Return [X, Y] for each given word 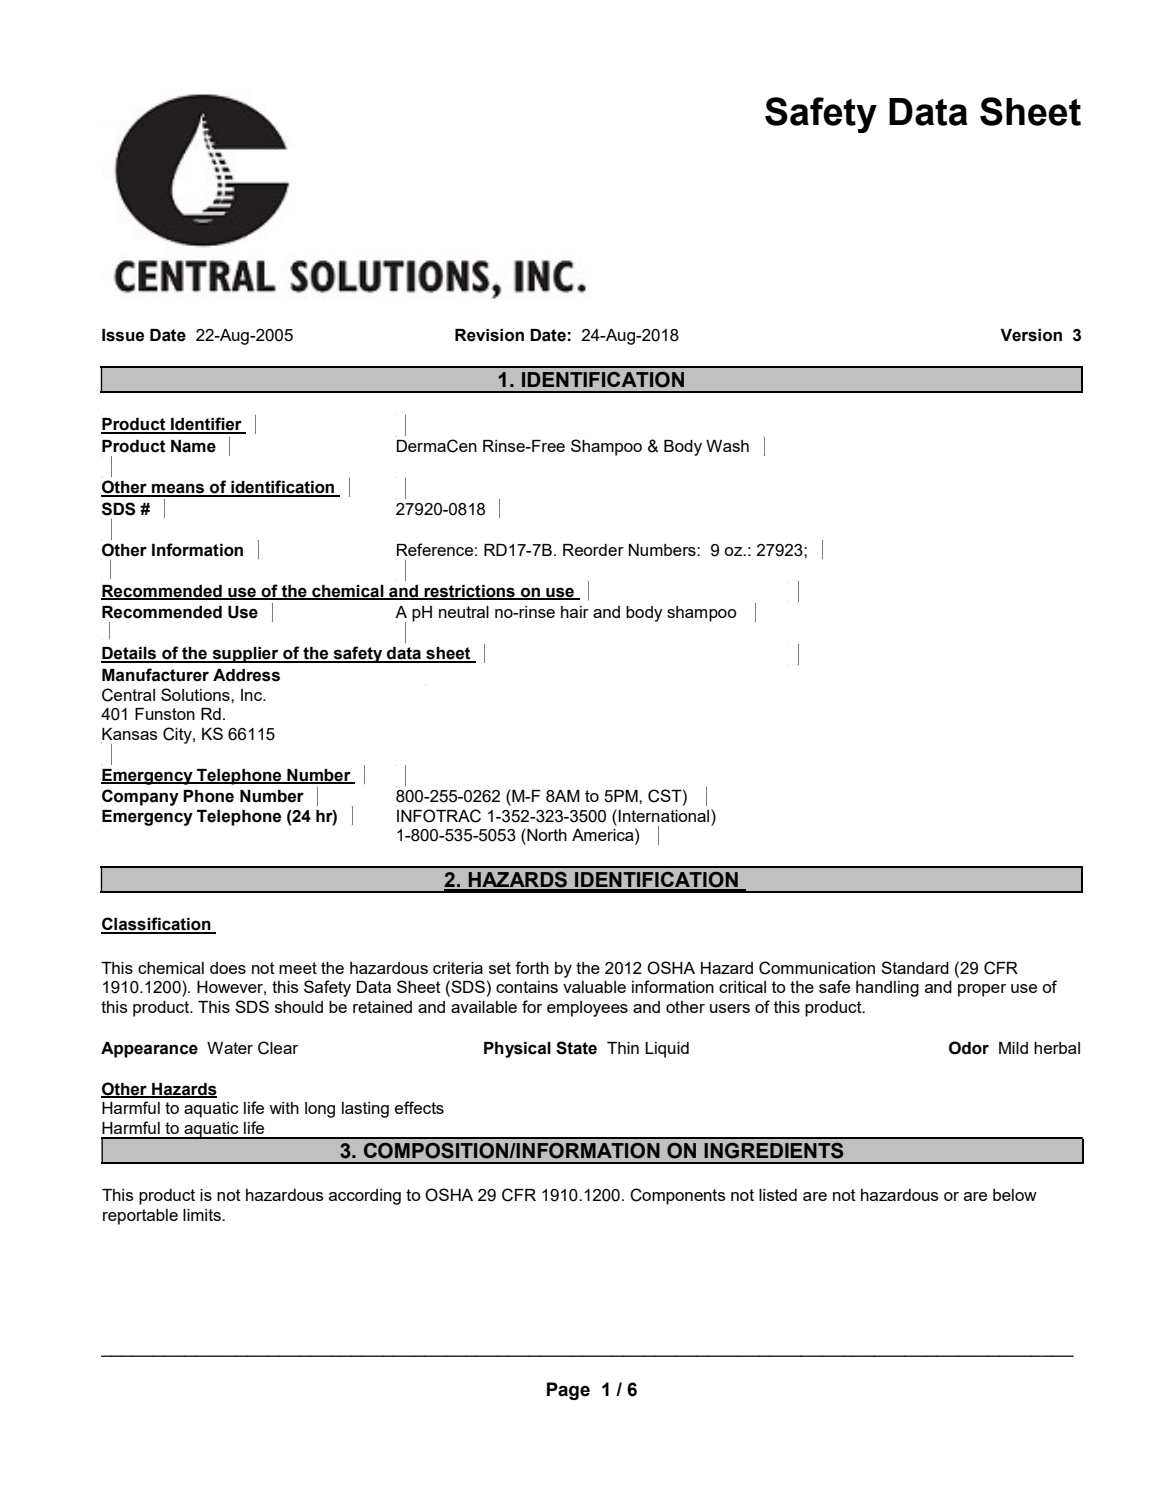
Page [568, 1391]
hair [575, 612]
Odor [969, 1048]
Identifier [206, 425]
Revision [489, 335]
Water [230, 1048]
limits [203, 1215]
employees [587, 1009]
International [665, 815]
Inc [252, 695]
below [1015, 1195]
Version [1031, 335]
